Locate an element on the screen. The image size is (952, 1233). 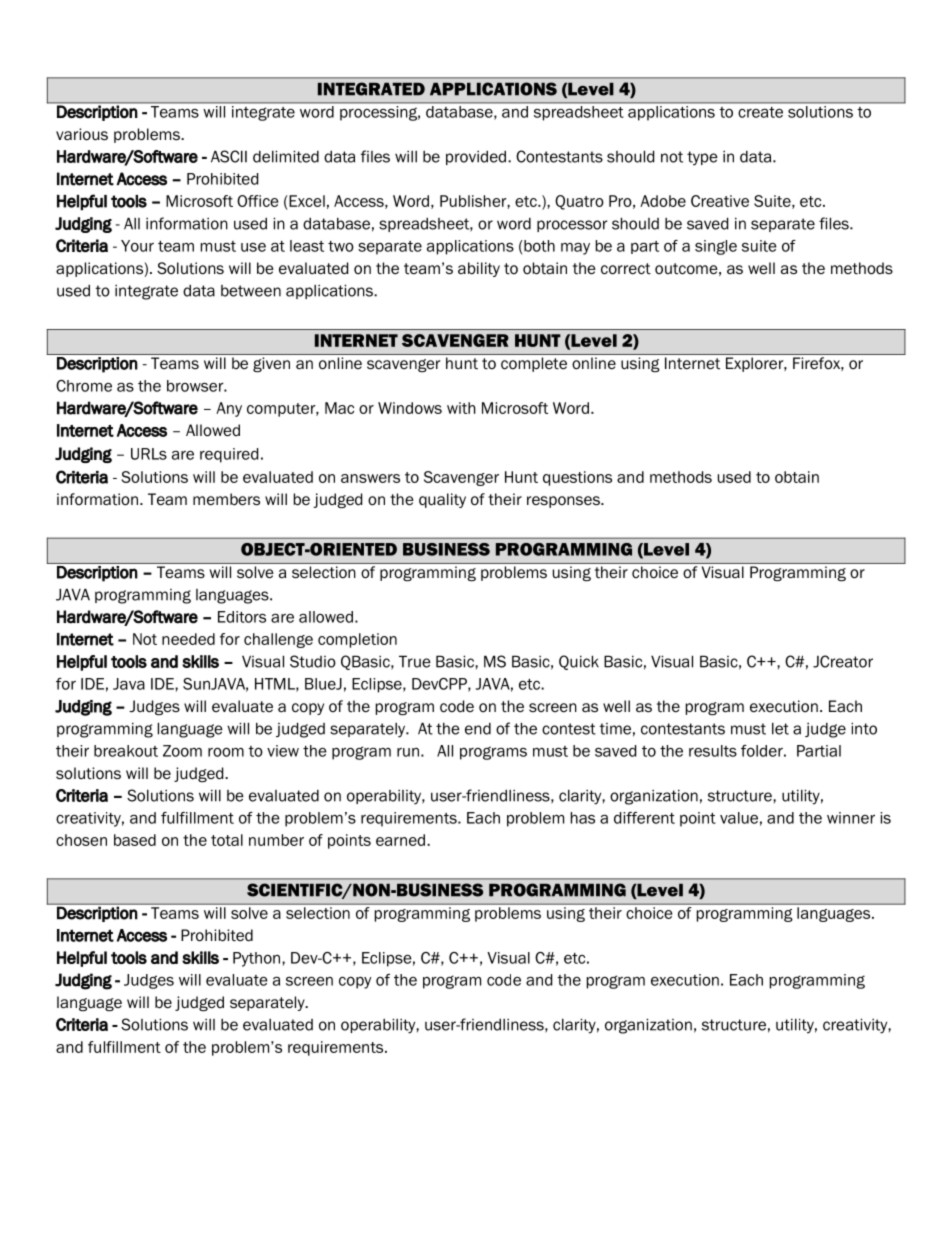
with is located at coordinates (461, 408).
